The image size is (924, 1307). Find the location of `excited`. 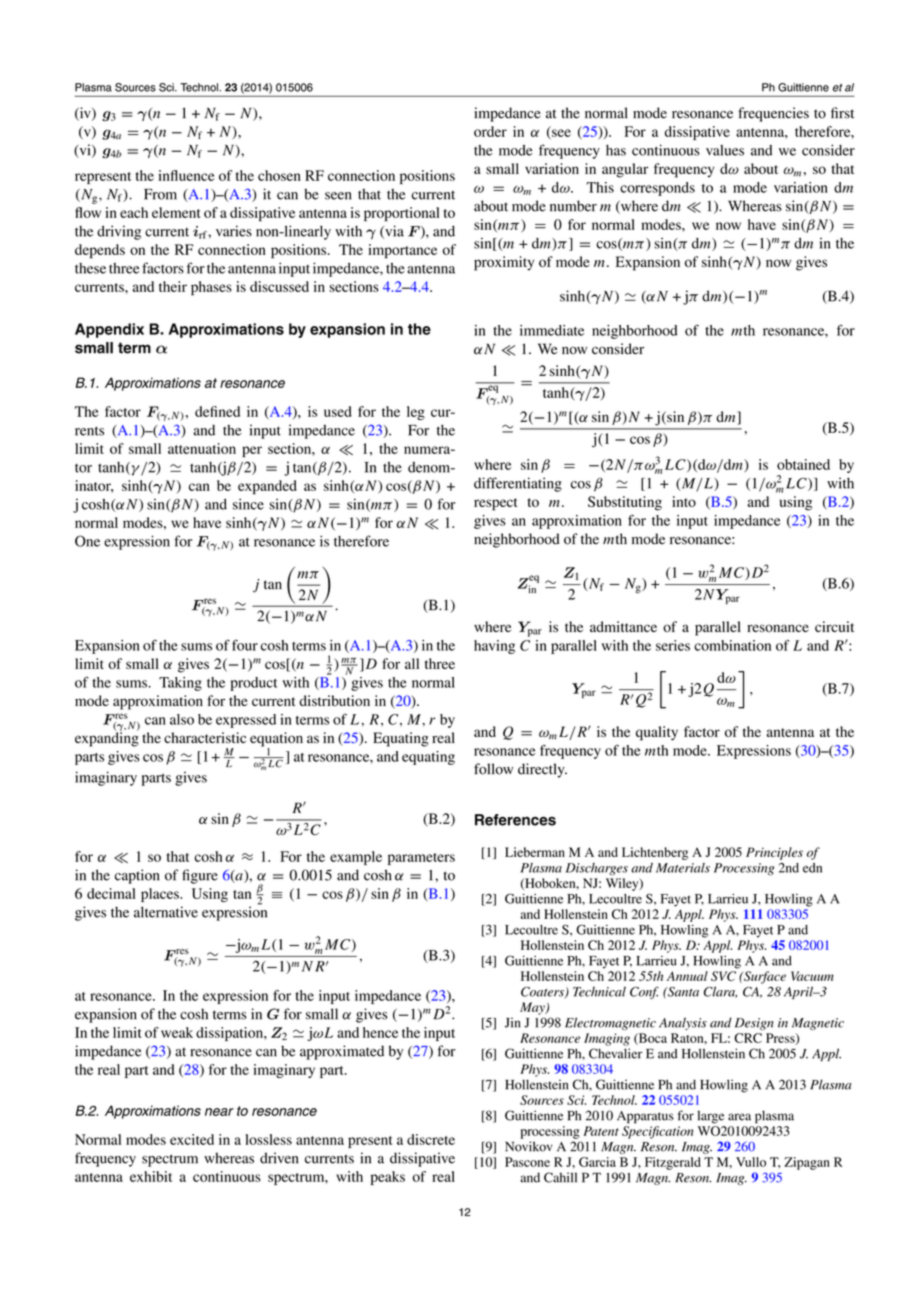

excited is located at coordinates (192, 1139).
